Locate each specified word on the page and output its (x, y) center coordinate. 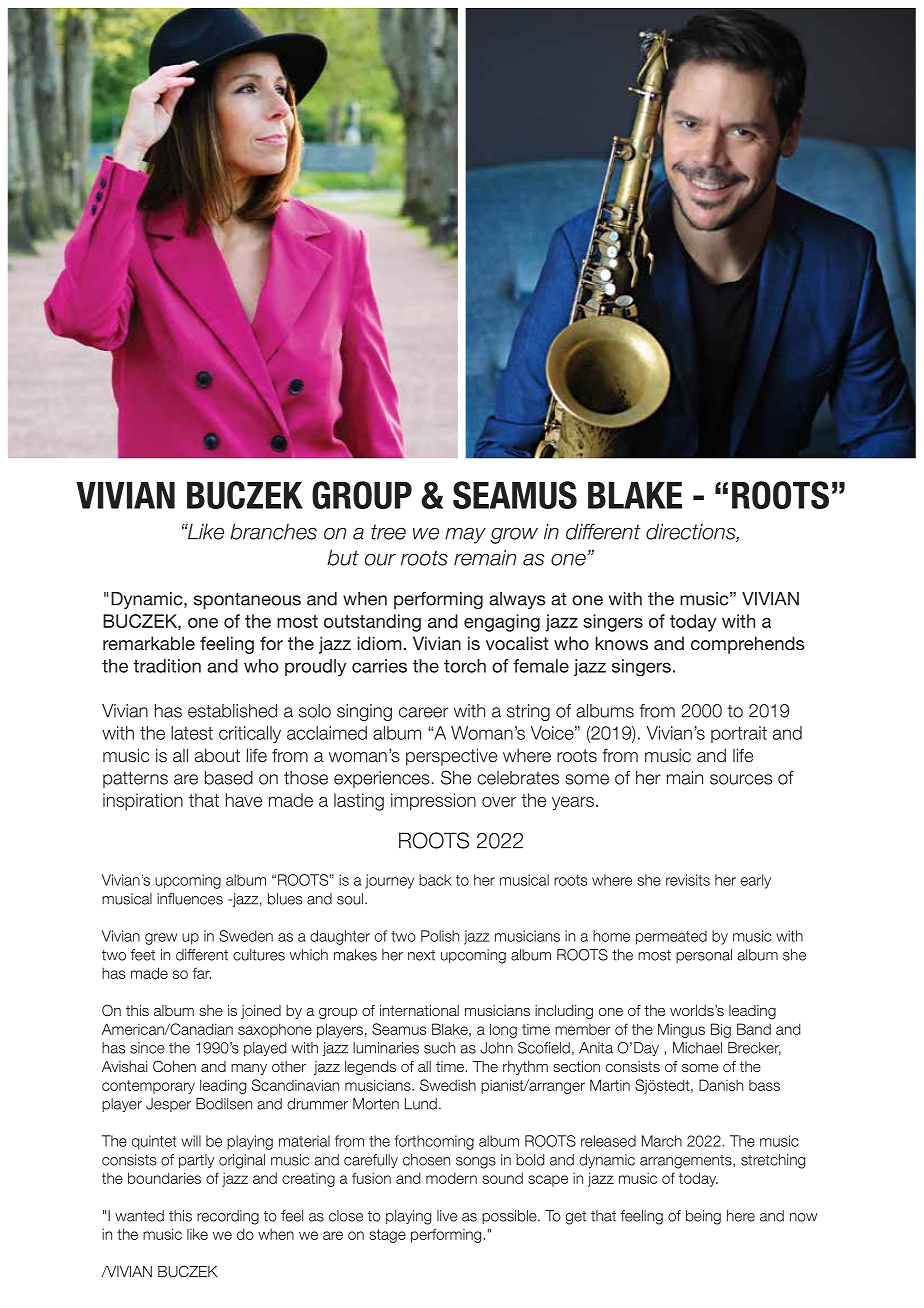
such (439, 1048)
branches (273, 531)
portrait (739, 734)
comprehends (747, 645)
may (465, 535)
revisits (688, 880)
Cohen (174, 1066)
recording (228, 1217)
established (232, 711)
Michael (697, 1048)
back (435, 880)
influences (190, 899)
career (424, 712)
